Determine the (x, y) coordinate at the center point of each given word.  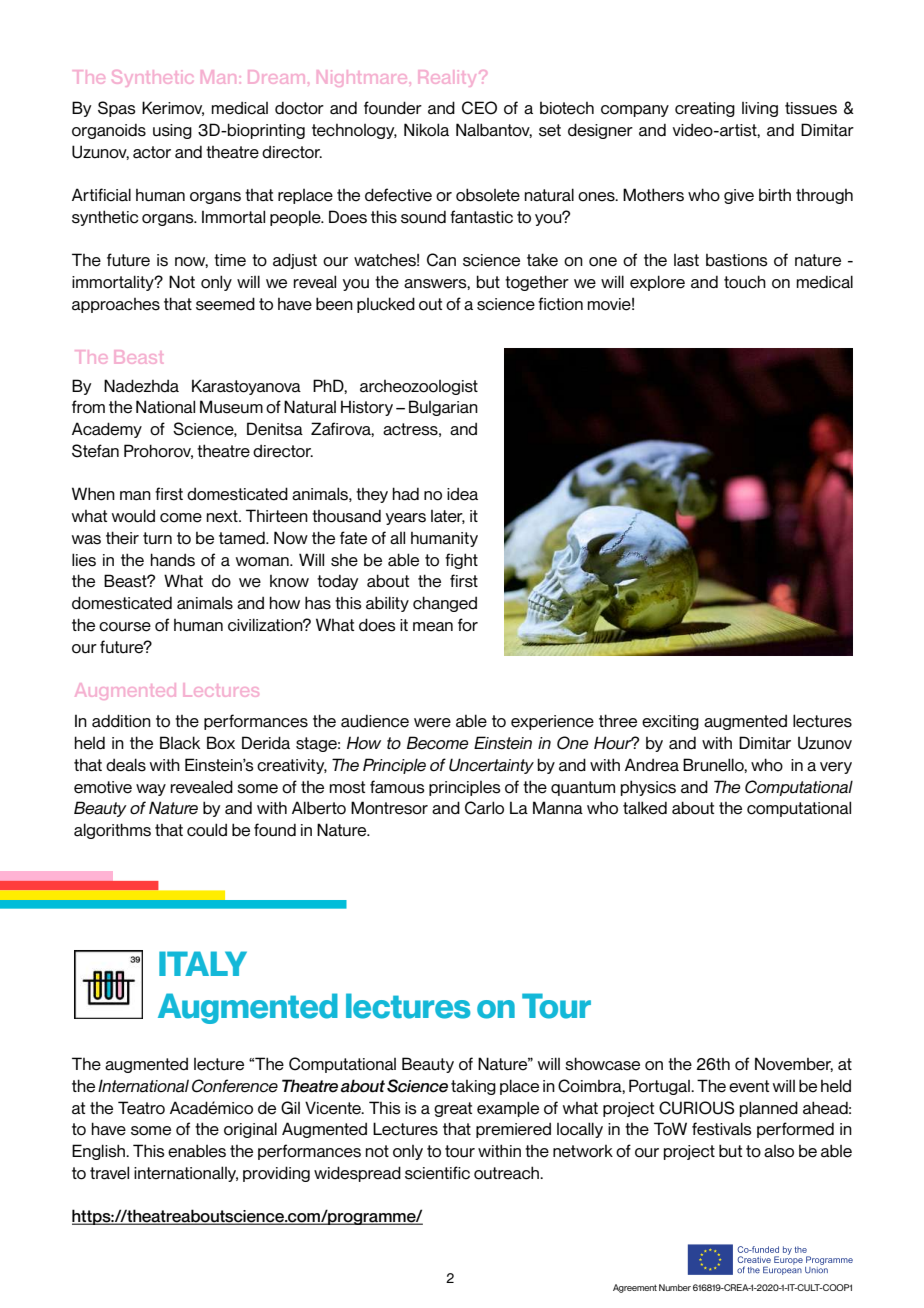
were (432, 723)
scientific (437, 1173)
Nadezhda (141, 386)
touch (745, 282)
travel (109, 1173)
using (172, 131)
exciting (670, 722)
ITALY (203, 963)
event (749, 1086)
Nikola (426, 130)
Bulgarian (443, 408)
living (760, 109)
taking (473, 1087)
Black (180, 743)
